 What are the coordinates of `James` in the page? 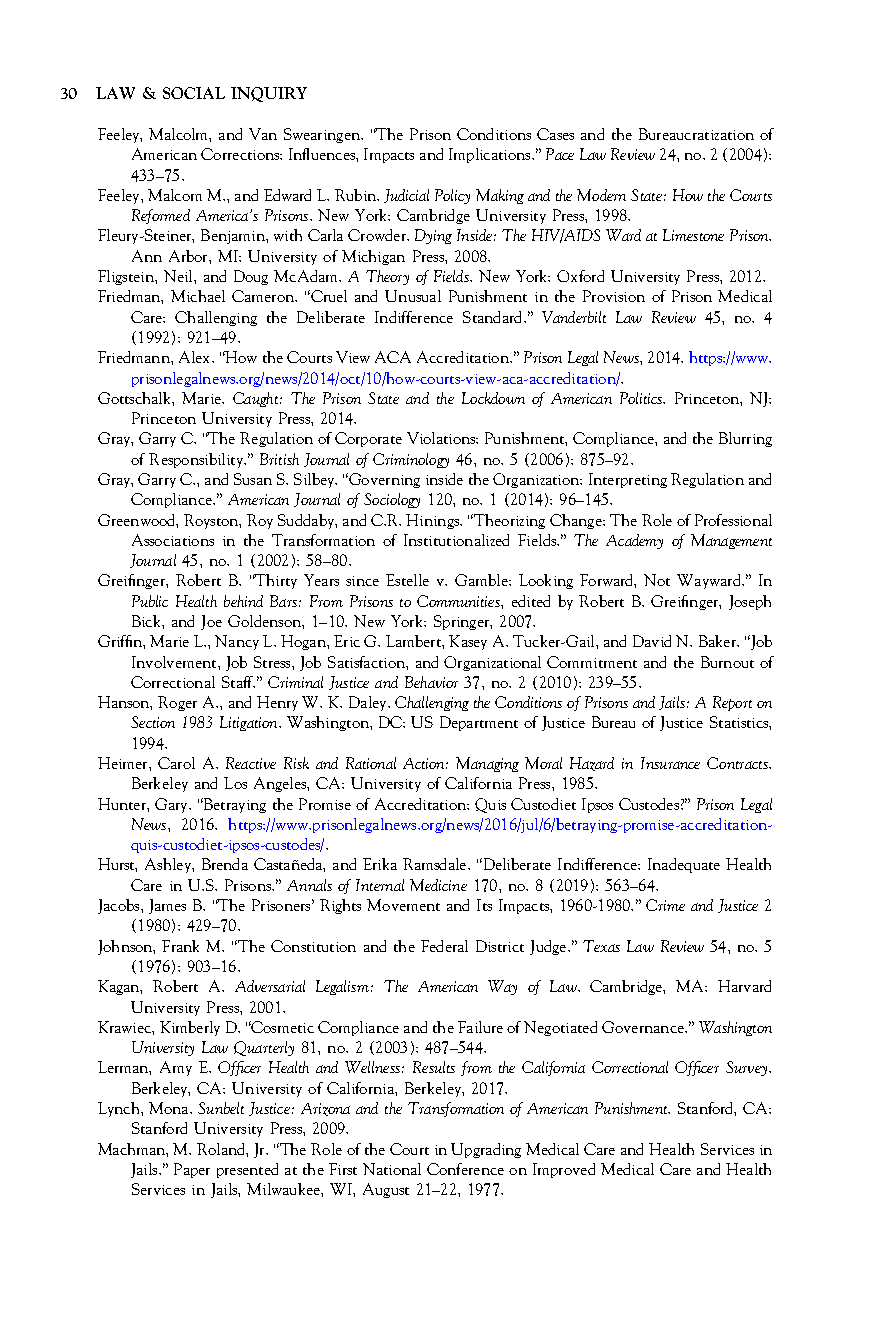 It's located at (167, 906).
